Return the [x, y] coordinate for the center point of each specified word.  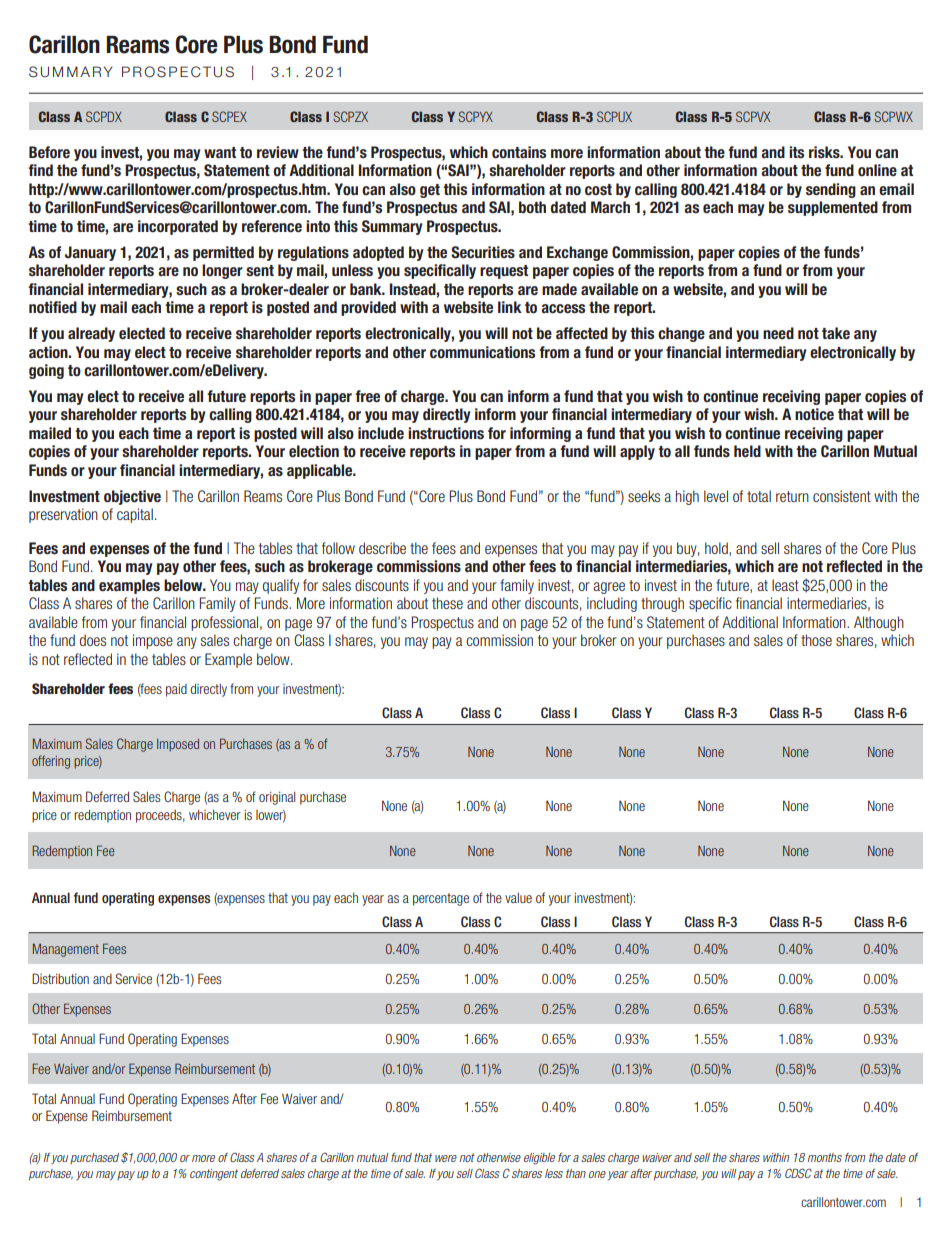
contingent [214, 1175]
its [796, 152]
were [446, 1158]
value [518, 897]
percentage [441, 899]
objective [132, 497]
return [792, 496]
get [430, 191]
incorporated [178, 227]
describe [382, 548]
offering [51, 762]
